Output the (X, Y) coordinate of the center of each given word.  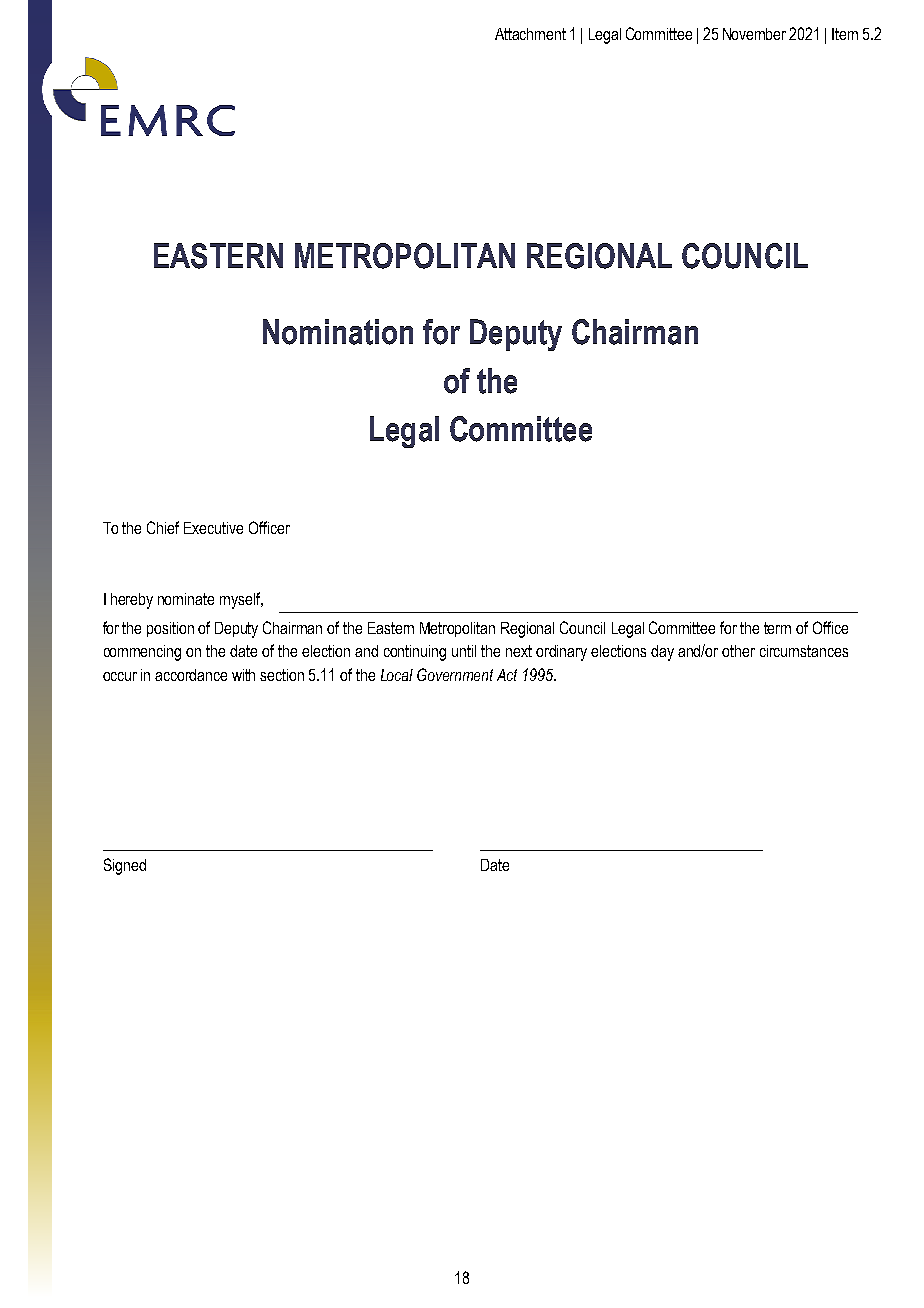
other (738, 651)
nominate (186, 599)
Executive (213, 528)
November (754, 34)
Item (845, 34)
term (777, 628)
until (464, 651)
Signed (125, 866)
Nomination (338, 332)
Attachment (530, 34)
